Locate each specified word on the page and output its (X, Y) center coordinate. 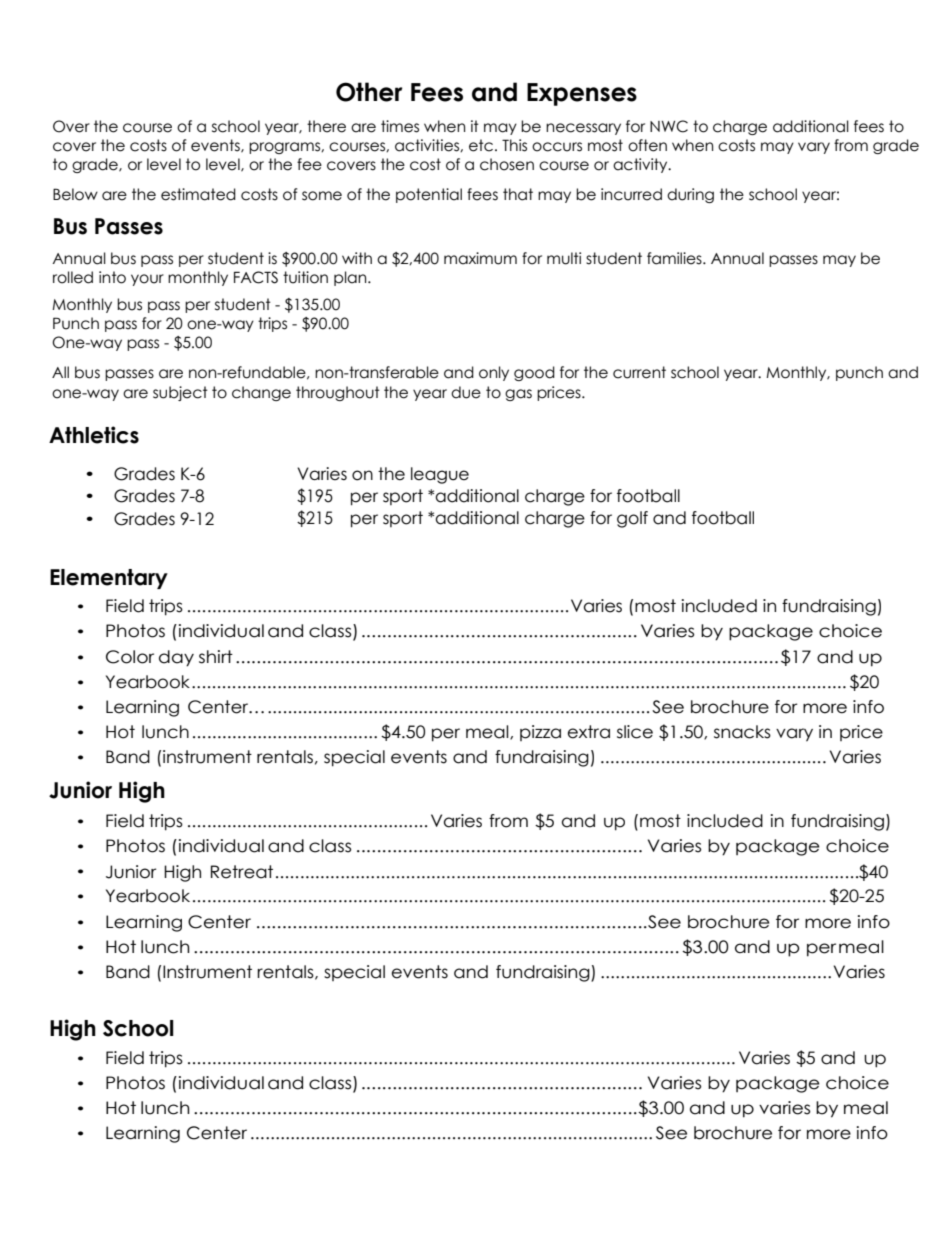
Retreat (242, 872)
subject (180, 393)
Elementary (109, 579)
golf (632, 519)
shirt (216, 657)
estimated (198, 194)
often (647, 145)
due (466, 392)
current (639, 372)
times (400, 126)
